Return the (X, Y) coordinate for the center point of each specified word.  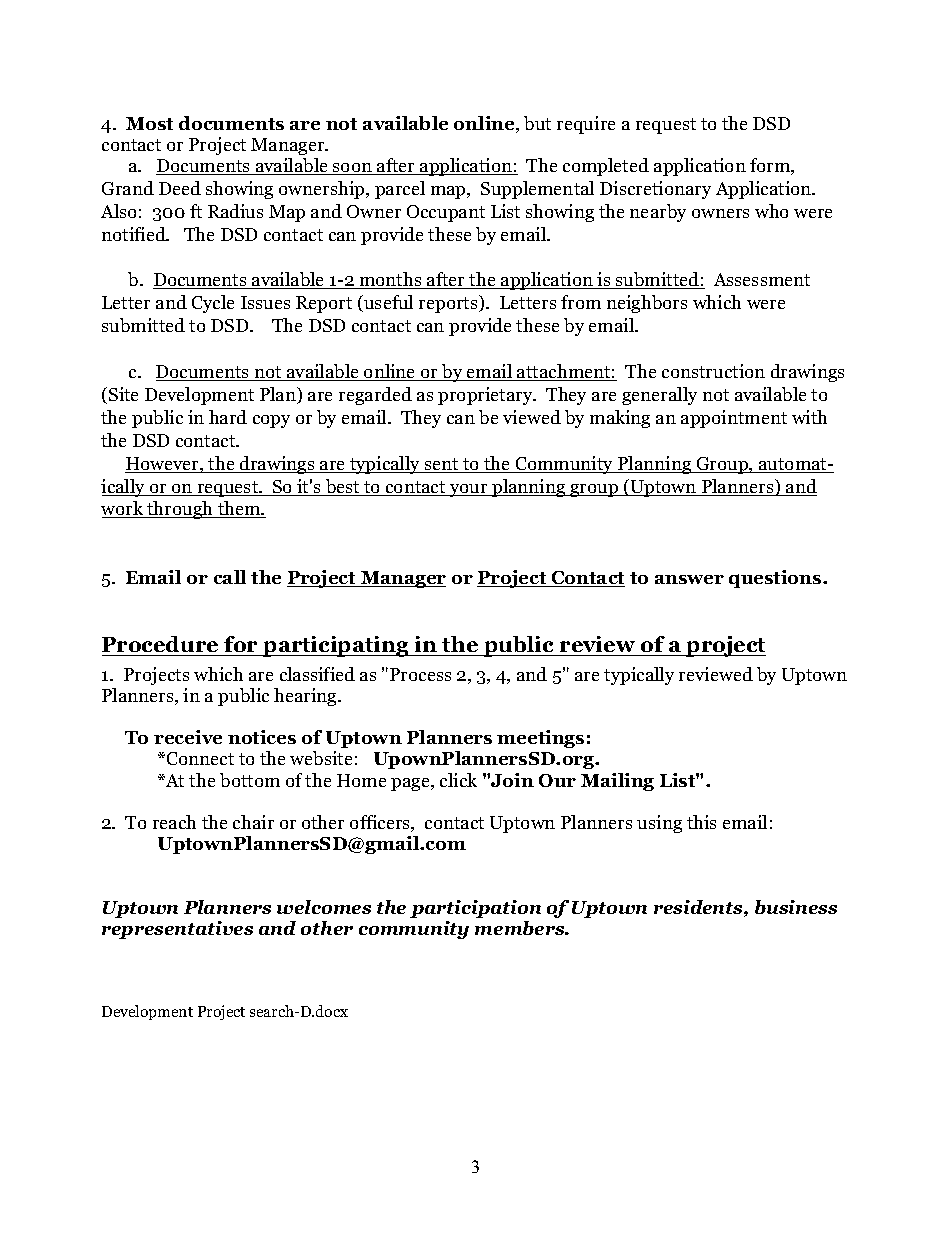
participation (475, 909)
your (469, 490)
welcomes (324, 907)
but (537, 123)
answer (689, 579)
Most (149, 123)
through (180, 510)
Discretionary (655, 190)
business (796, 907)
